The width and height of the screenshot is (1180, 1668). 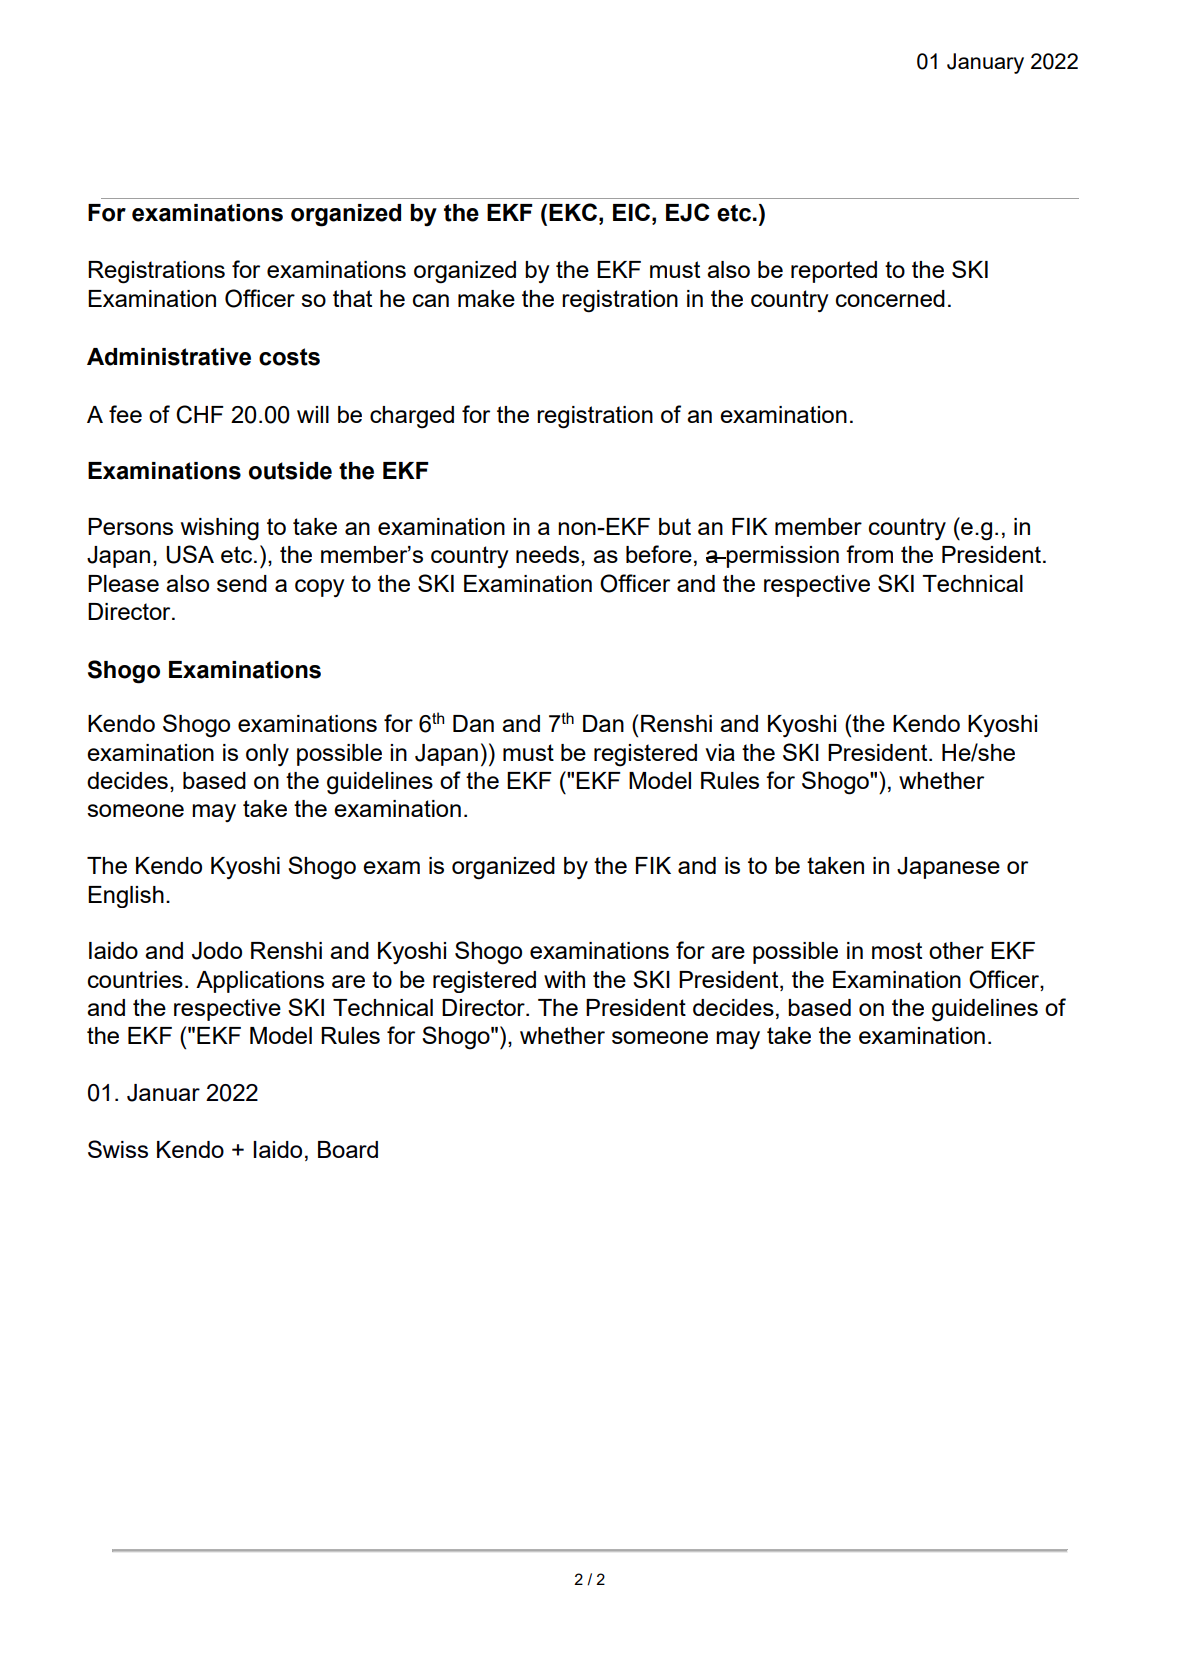 What do you see at coordinates (118, 1149) in the screenshot?
I see `Swiss` at bounding box center [118, 1149].
